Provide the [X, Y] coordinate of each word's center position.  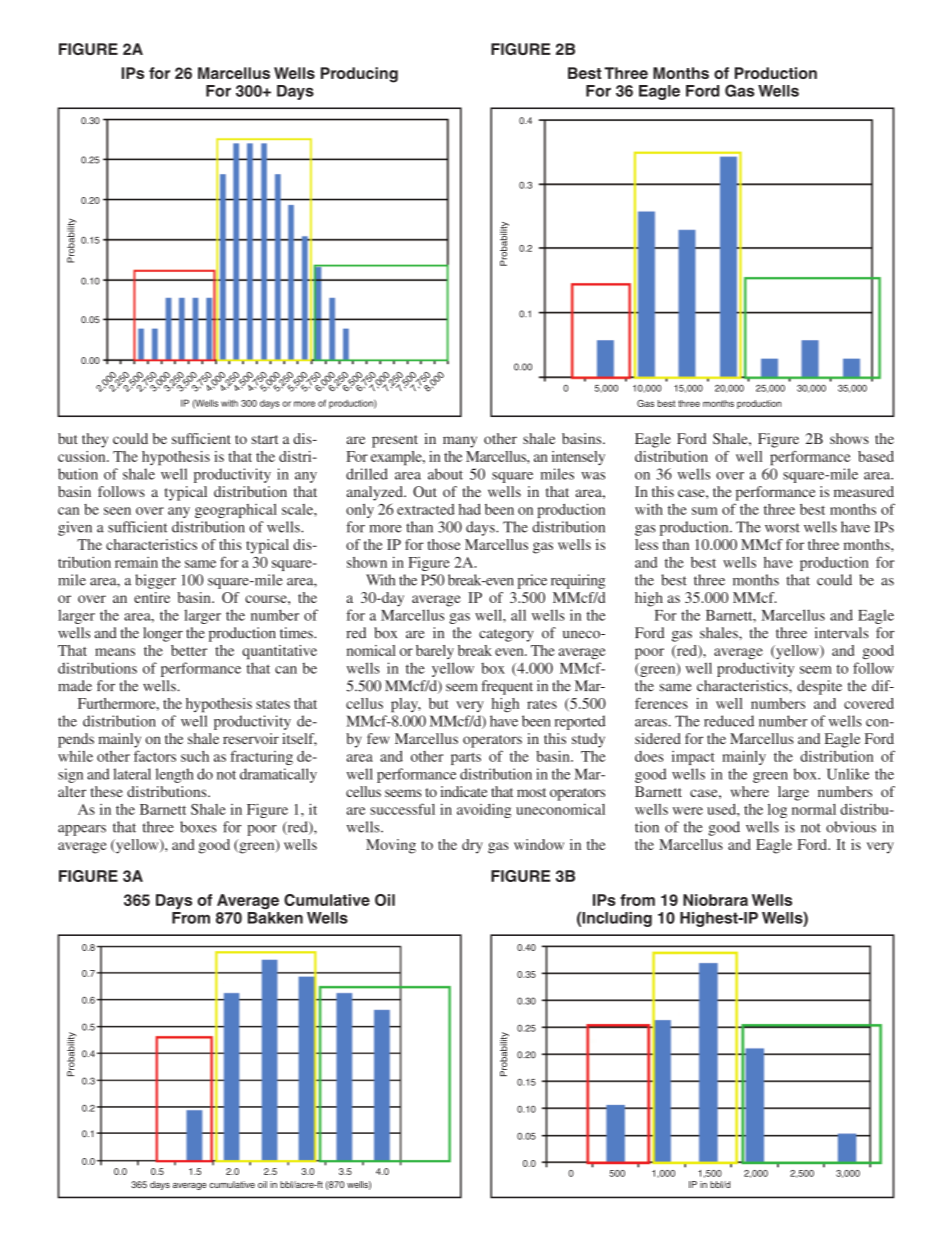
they [95, 440]
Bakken [275, 918]
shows [849, 438]
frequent [507, 687]
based [876, 456]
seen [117, 511]
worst [782, 528]
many [460, 442]
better [189, 650]
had [470, 509]
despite [819, 687]
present [395, 441]
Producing [359, 75]
